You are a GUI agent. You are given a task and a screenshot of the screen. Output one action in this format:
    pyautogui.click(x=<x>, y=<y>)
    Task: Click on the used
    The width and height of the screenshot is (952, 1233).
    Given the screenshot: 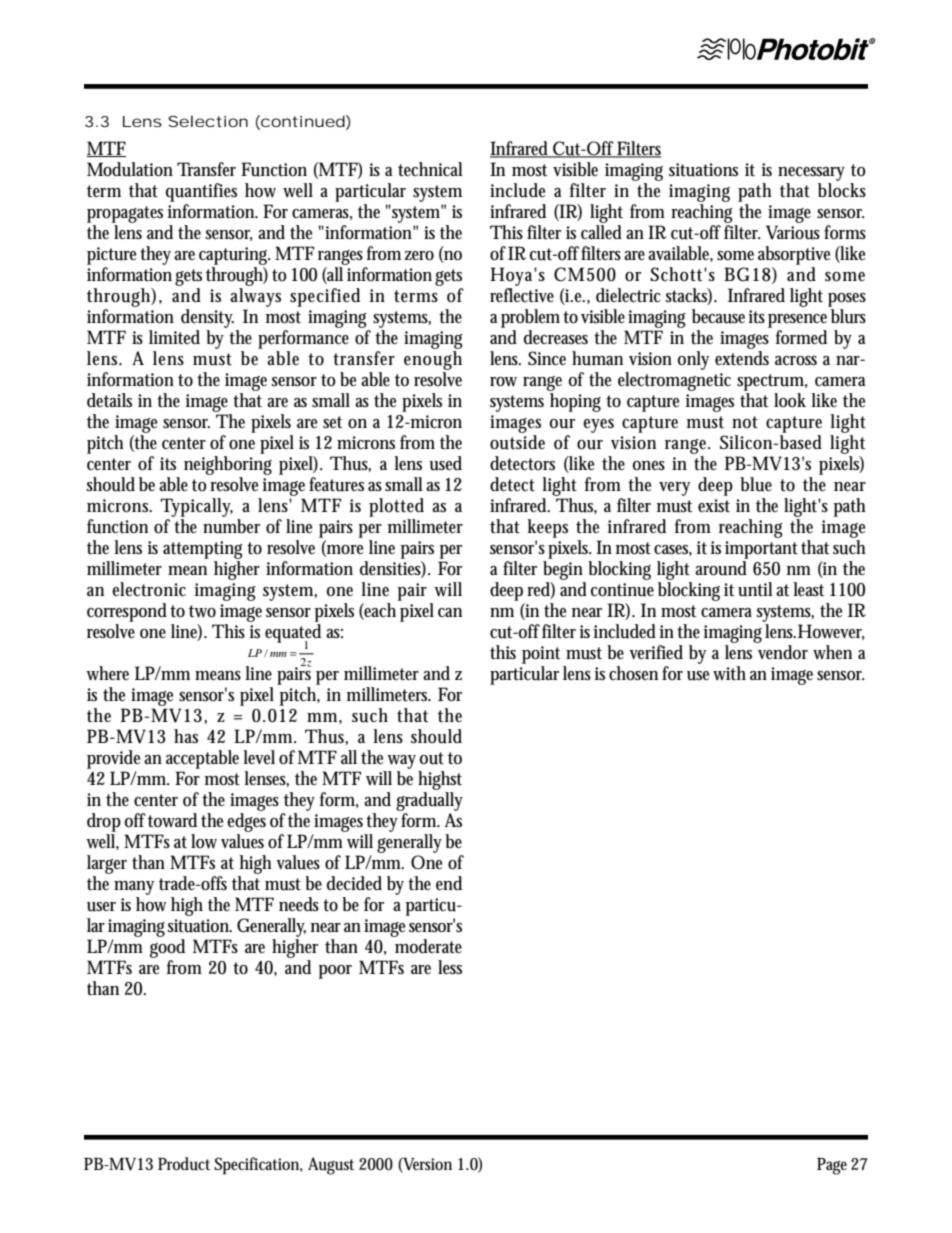 What is the action you would take?
    pyautogui.click(x=445, y=463)
